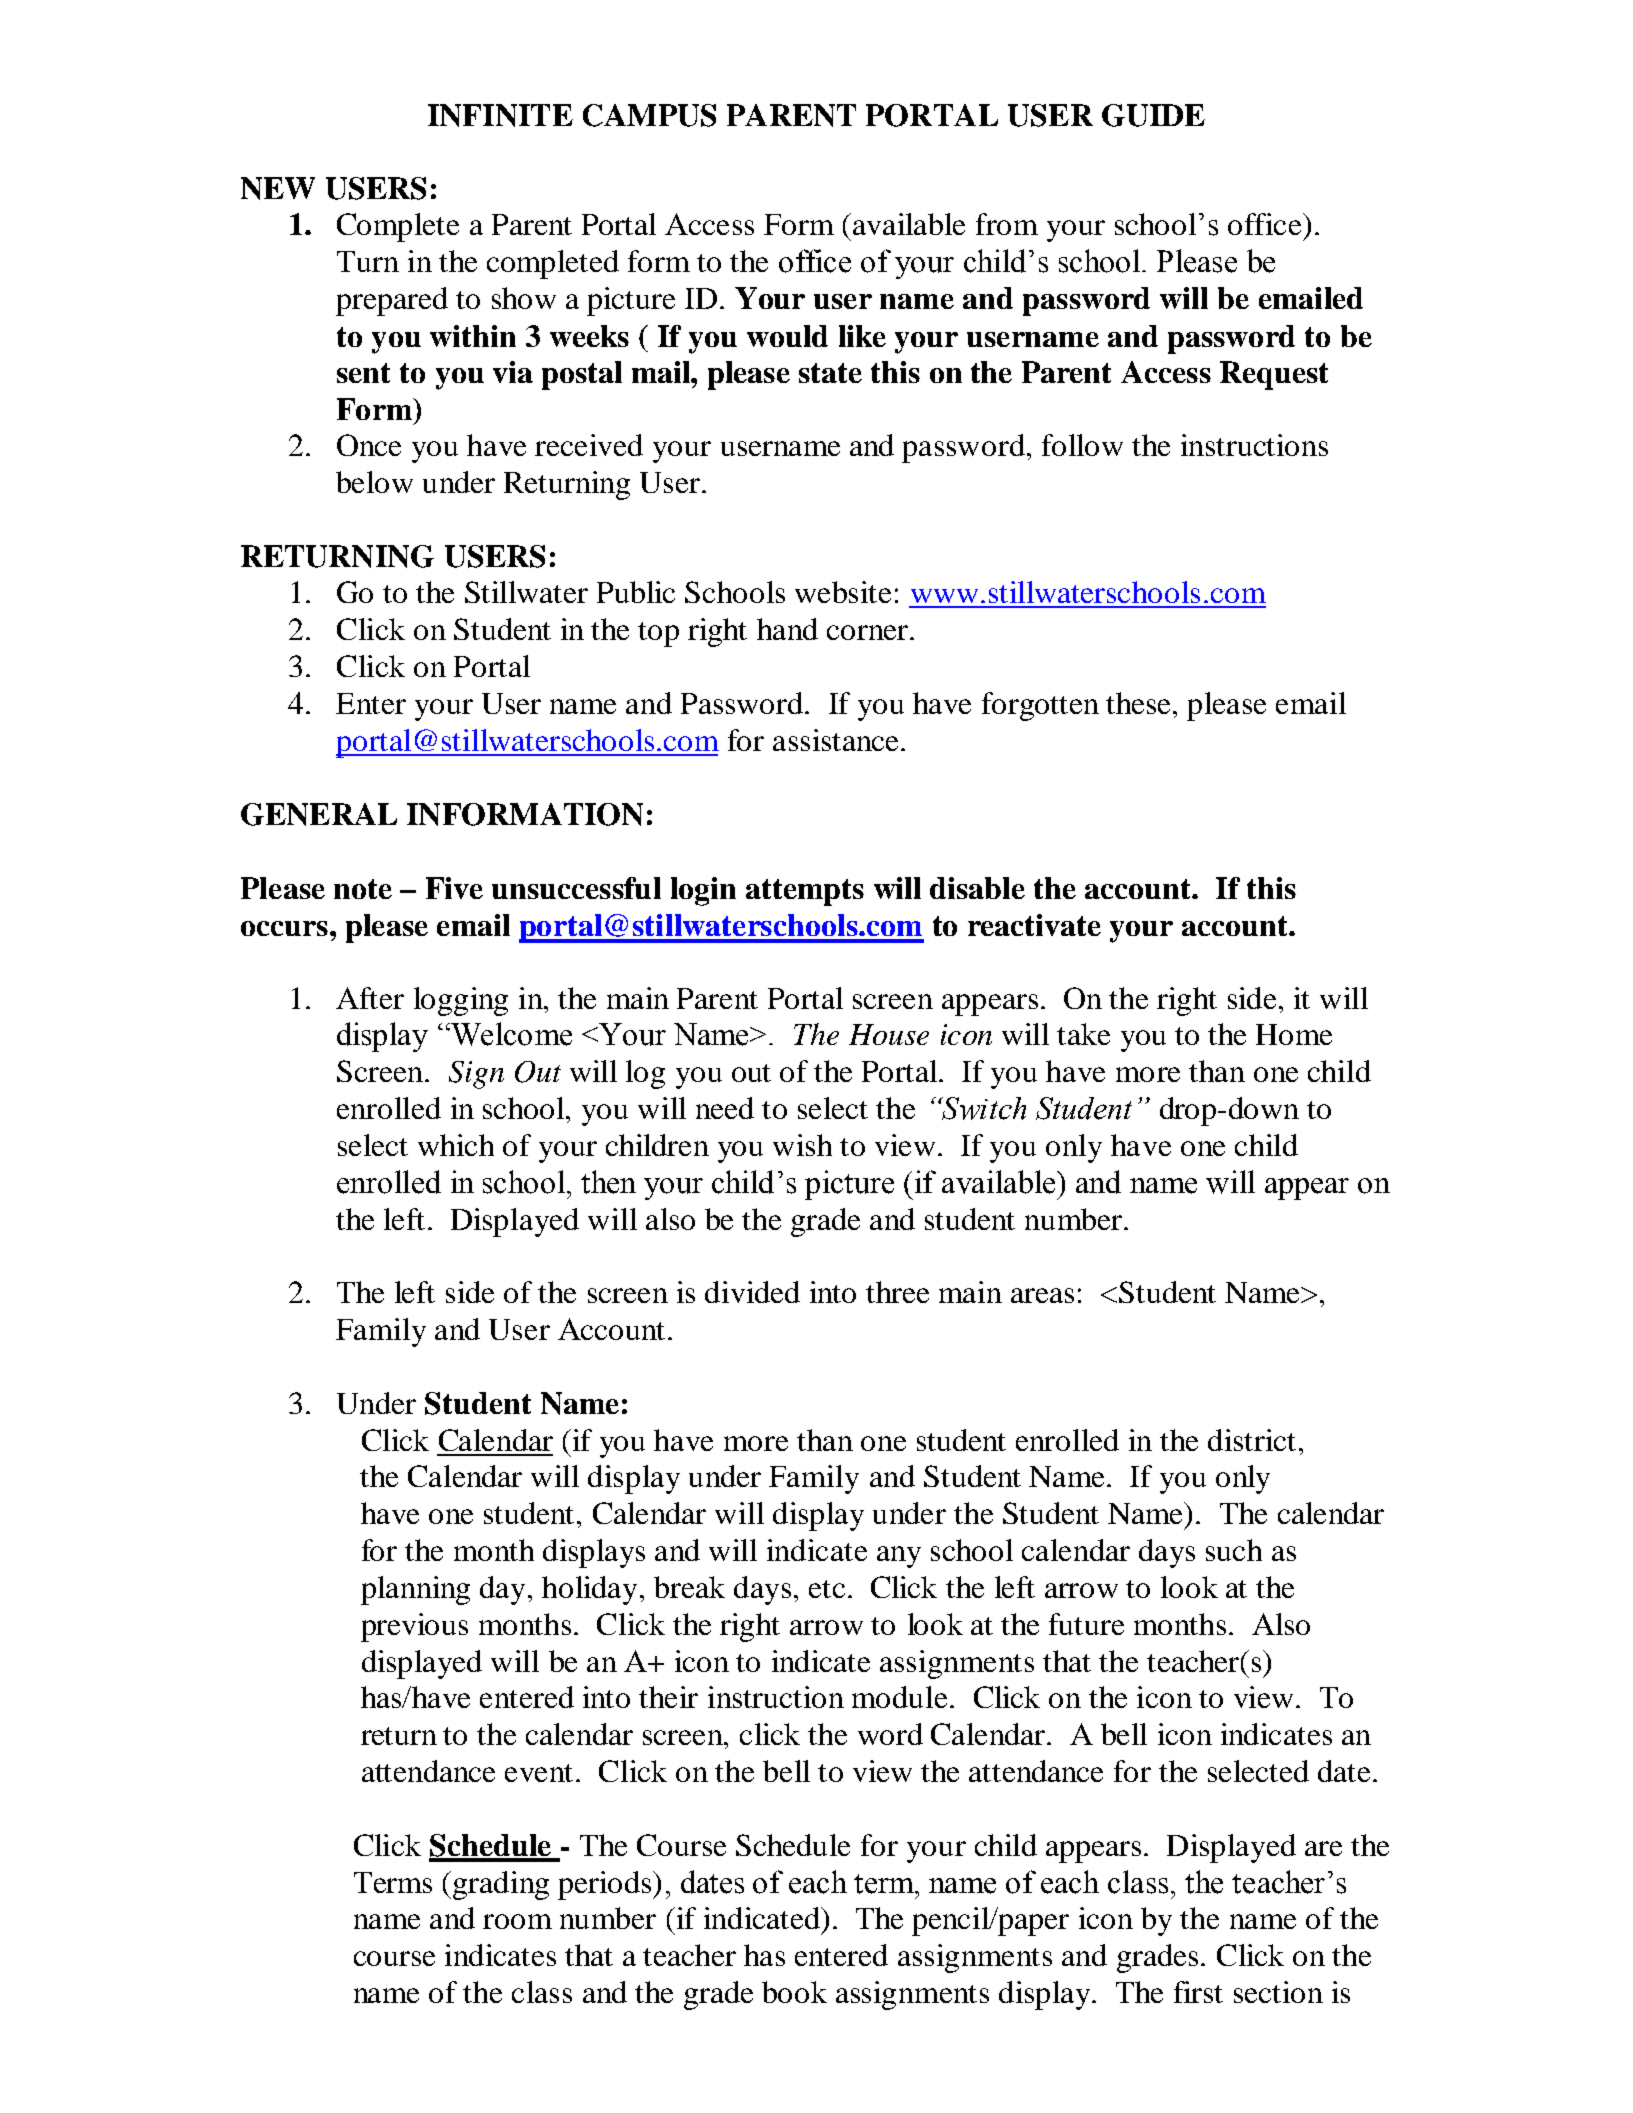 This document has width=1633, height=2113. I want to click on grading, so click(501, 1885).
